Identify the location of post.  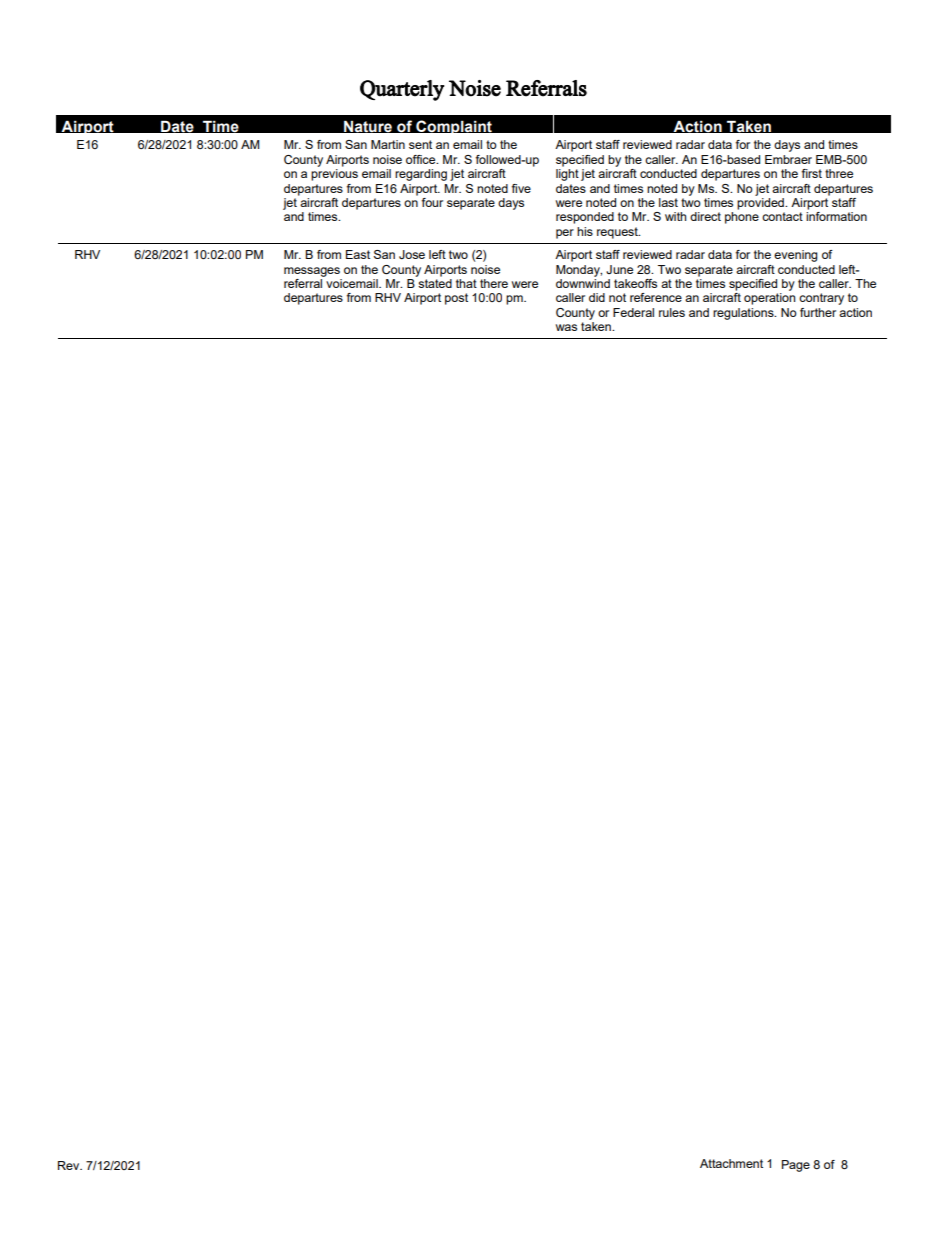
(456, 299).
